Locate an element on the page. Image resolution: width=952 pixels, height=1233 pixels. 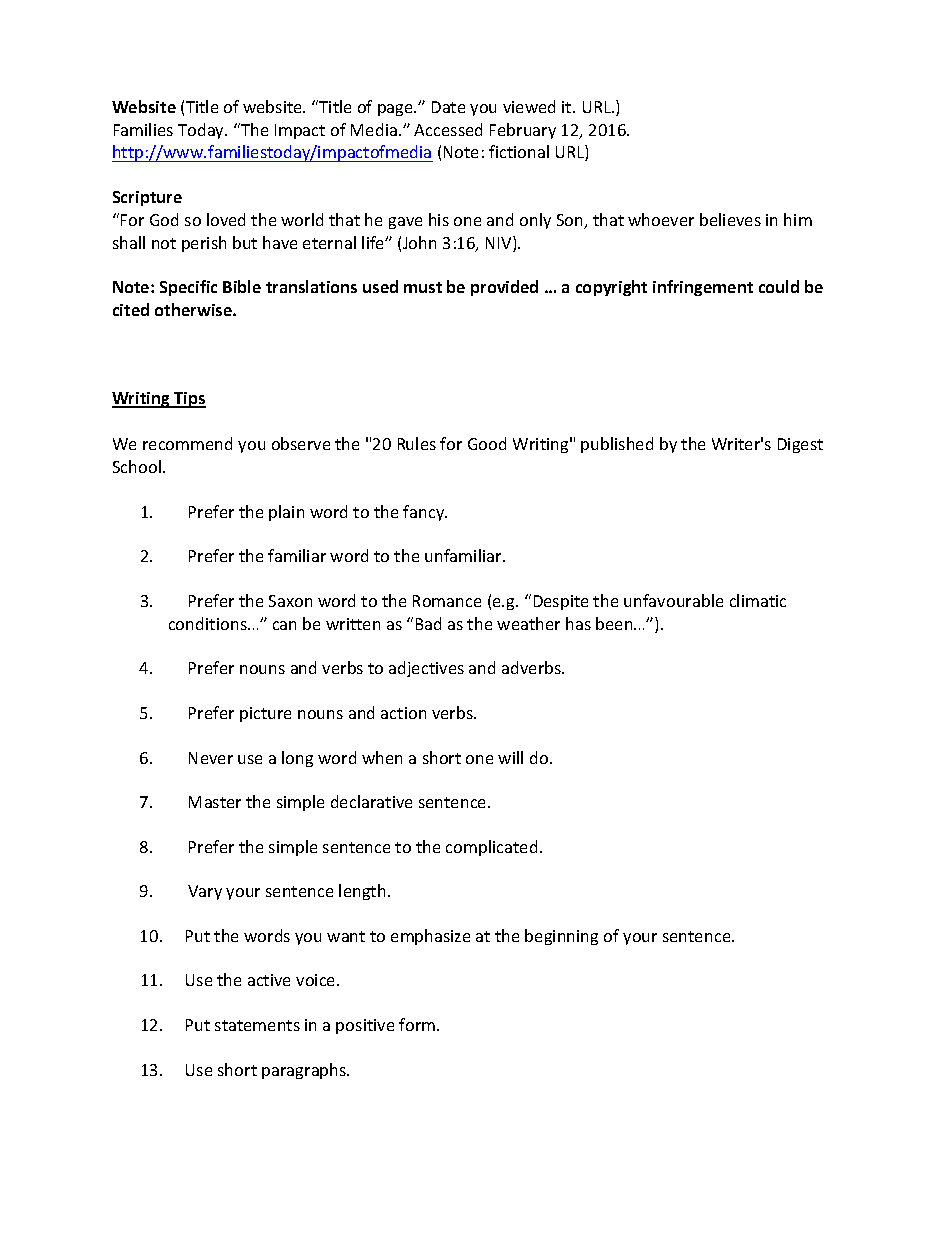
statements is located at coordinates (257, 1025).
